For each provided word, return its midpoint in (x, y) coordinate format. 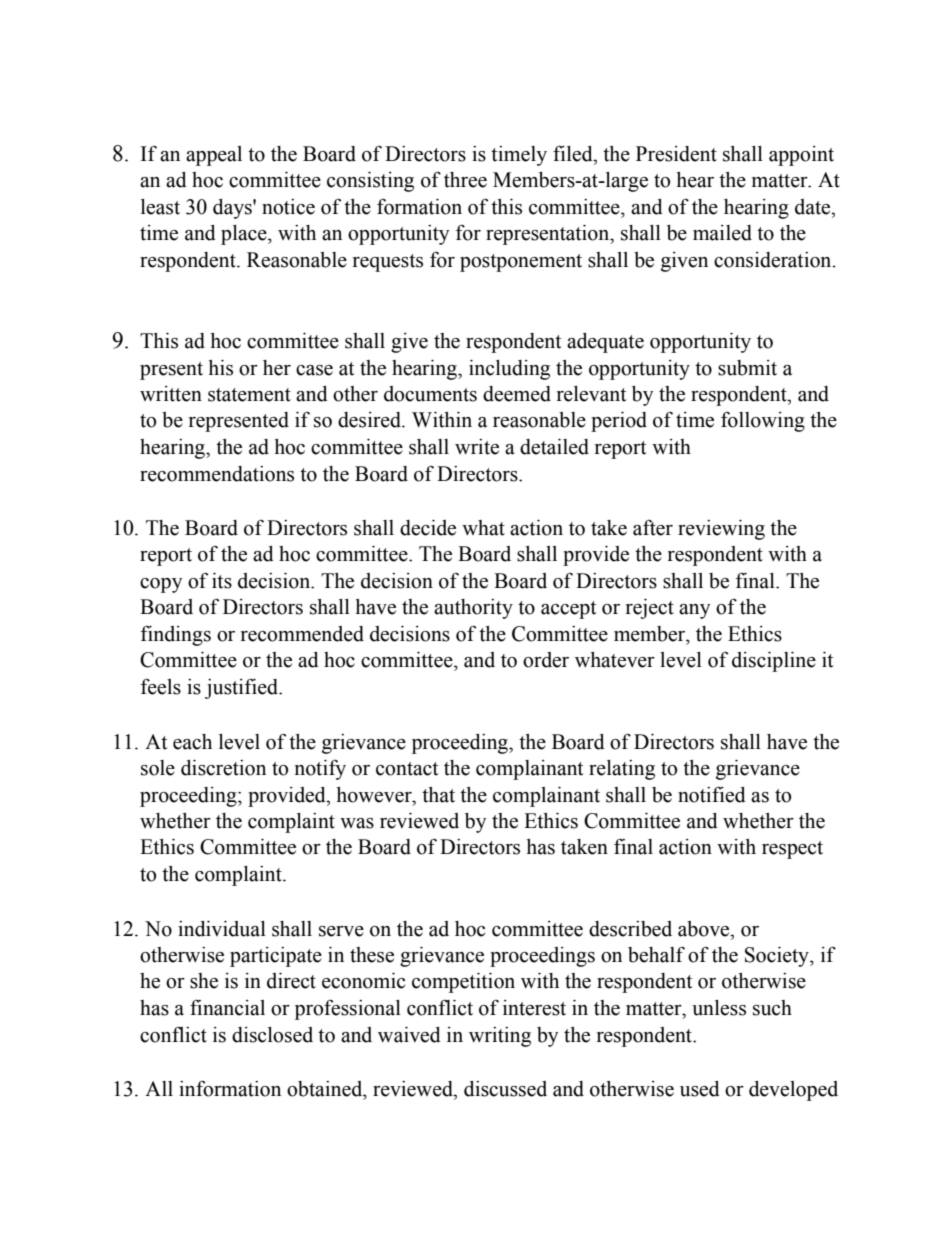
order (546, 660)
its (222, 581)
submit (747, 368)
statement (249, 395)
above (705, 929)
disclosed (272, 1035)
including (509, 370)
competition (463, 983)
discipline (774, 662)
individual (222, 929)
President (676, 154)
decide (428, 528)
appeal (214, 156)
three (465, 180)
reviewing (721, 530)
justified (243, 688)
